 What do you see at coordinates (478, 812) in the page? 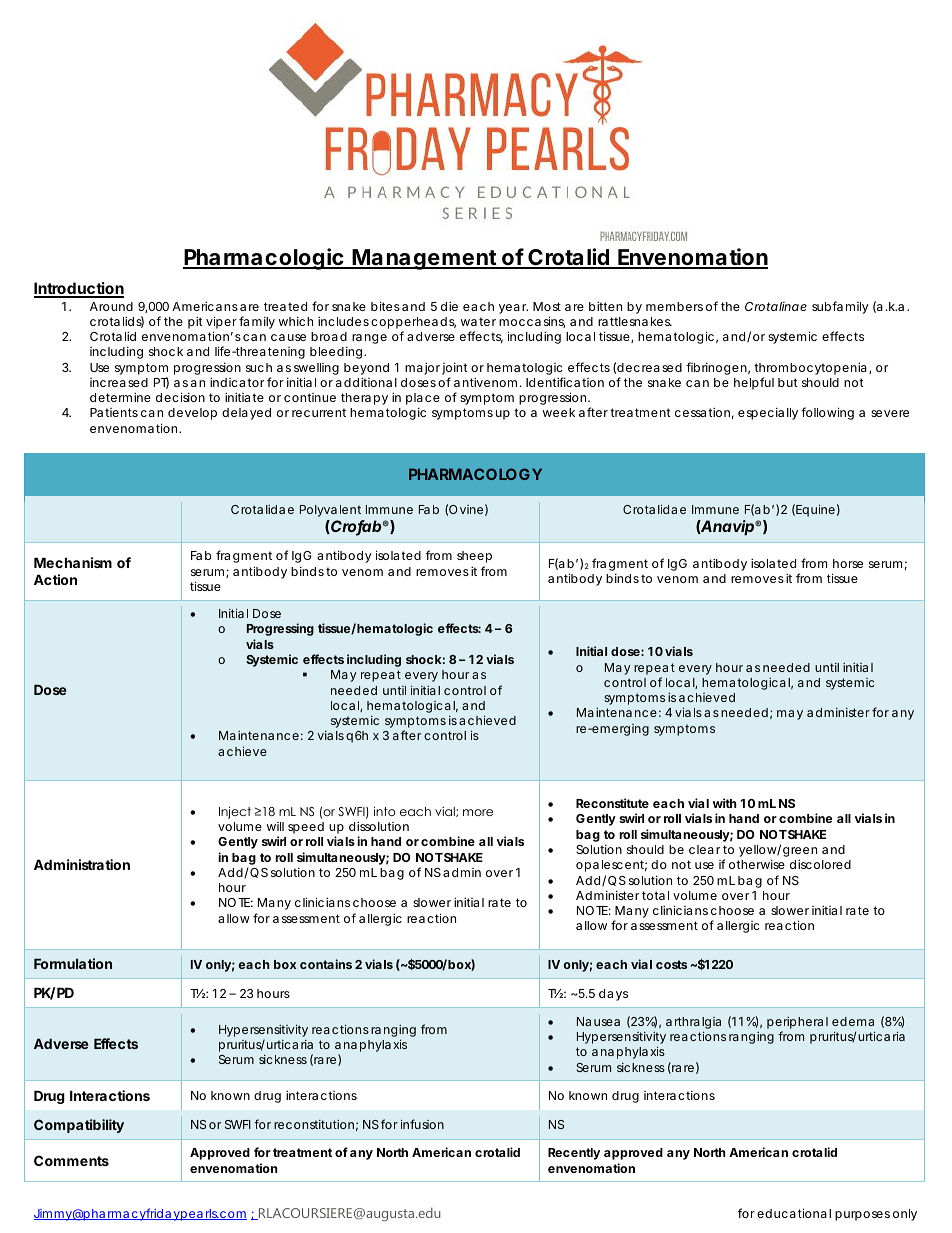
I see `more` at bounding box center [478, 812].
